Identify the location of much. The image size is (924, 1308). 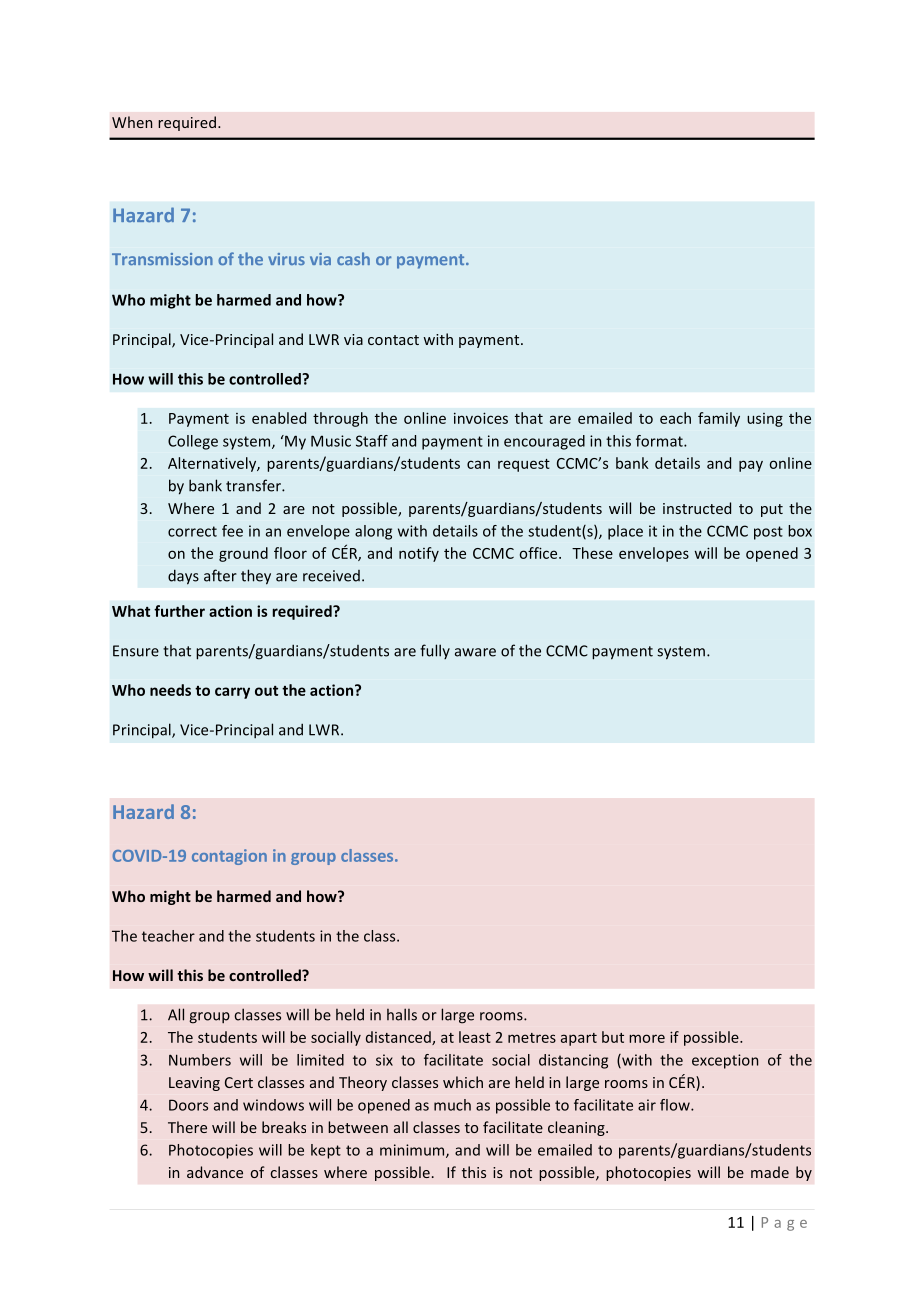
(452, 1105).
